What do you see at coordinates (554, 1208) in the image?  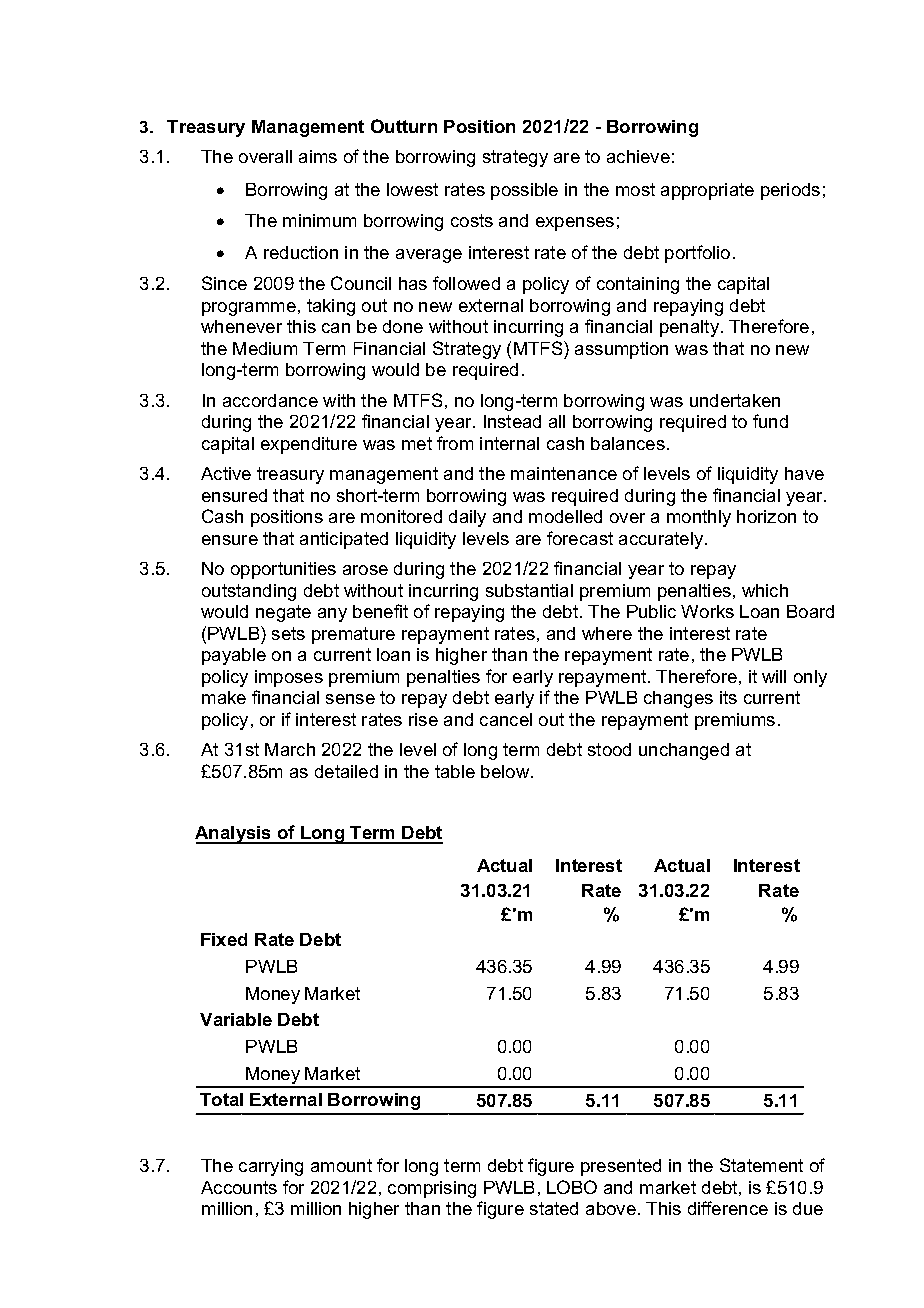 I see `stated` at bounding box center [554, 1208].
